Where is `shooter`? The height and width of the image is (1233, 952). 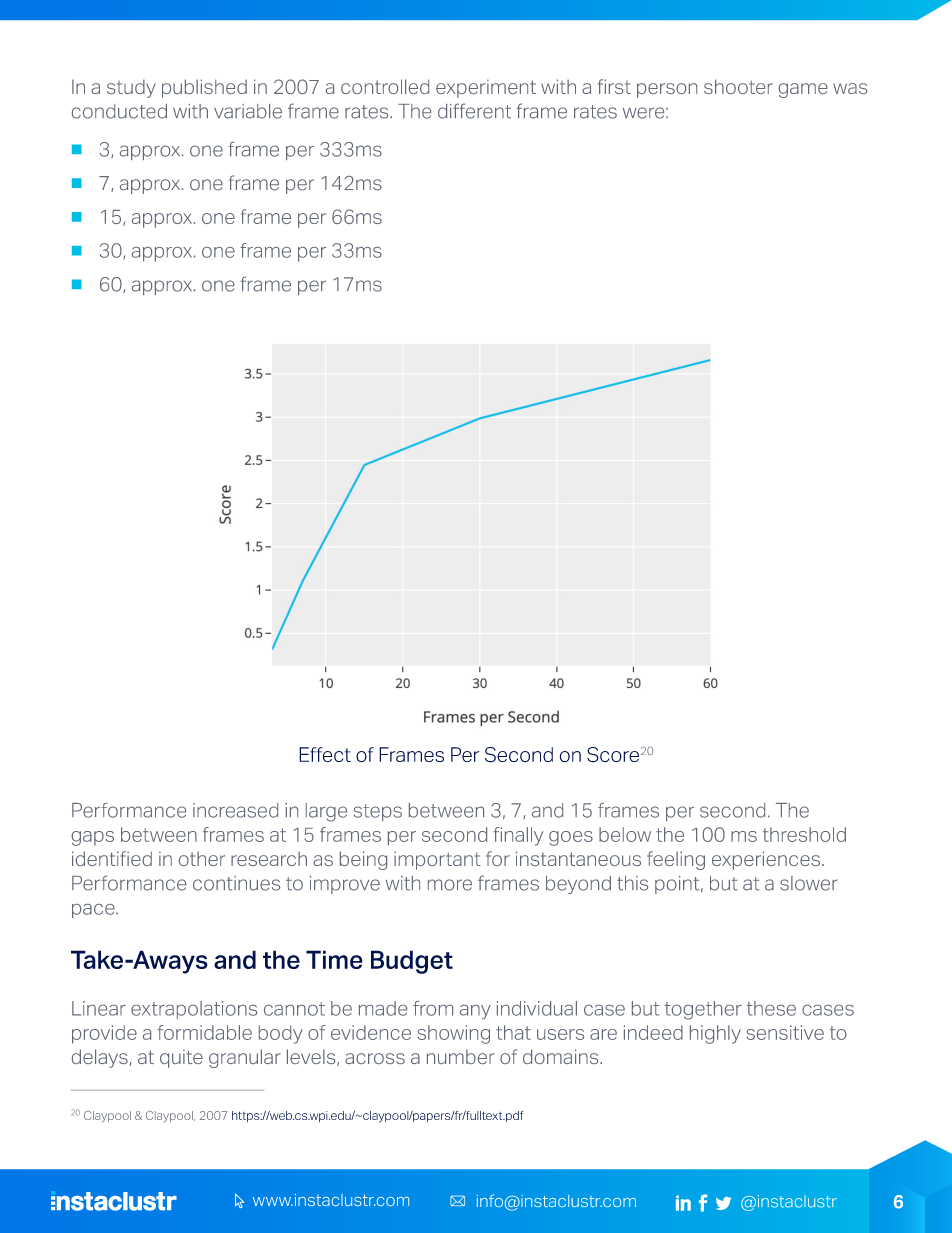
shooter is located at coordinates (738, 86).
